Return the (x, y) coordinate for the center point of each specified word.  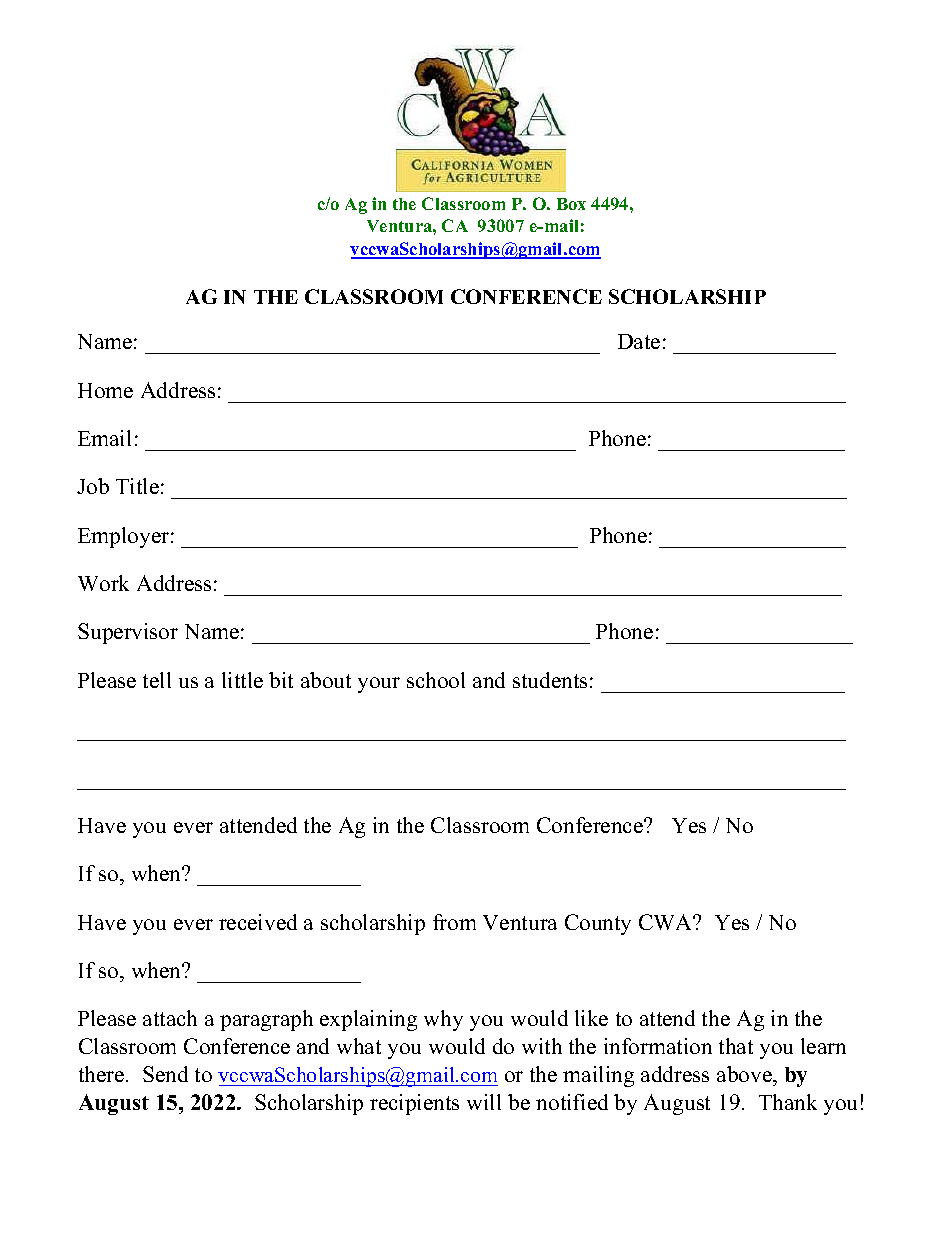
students (550, 680)
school (436, 680)
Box (571, 204)
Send (165, 1074)
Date (639, 341)
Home (105, 390)
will (484, 1102)
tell (157, 680)
